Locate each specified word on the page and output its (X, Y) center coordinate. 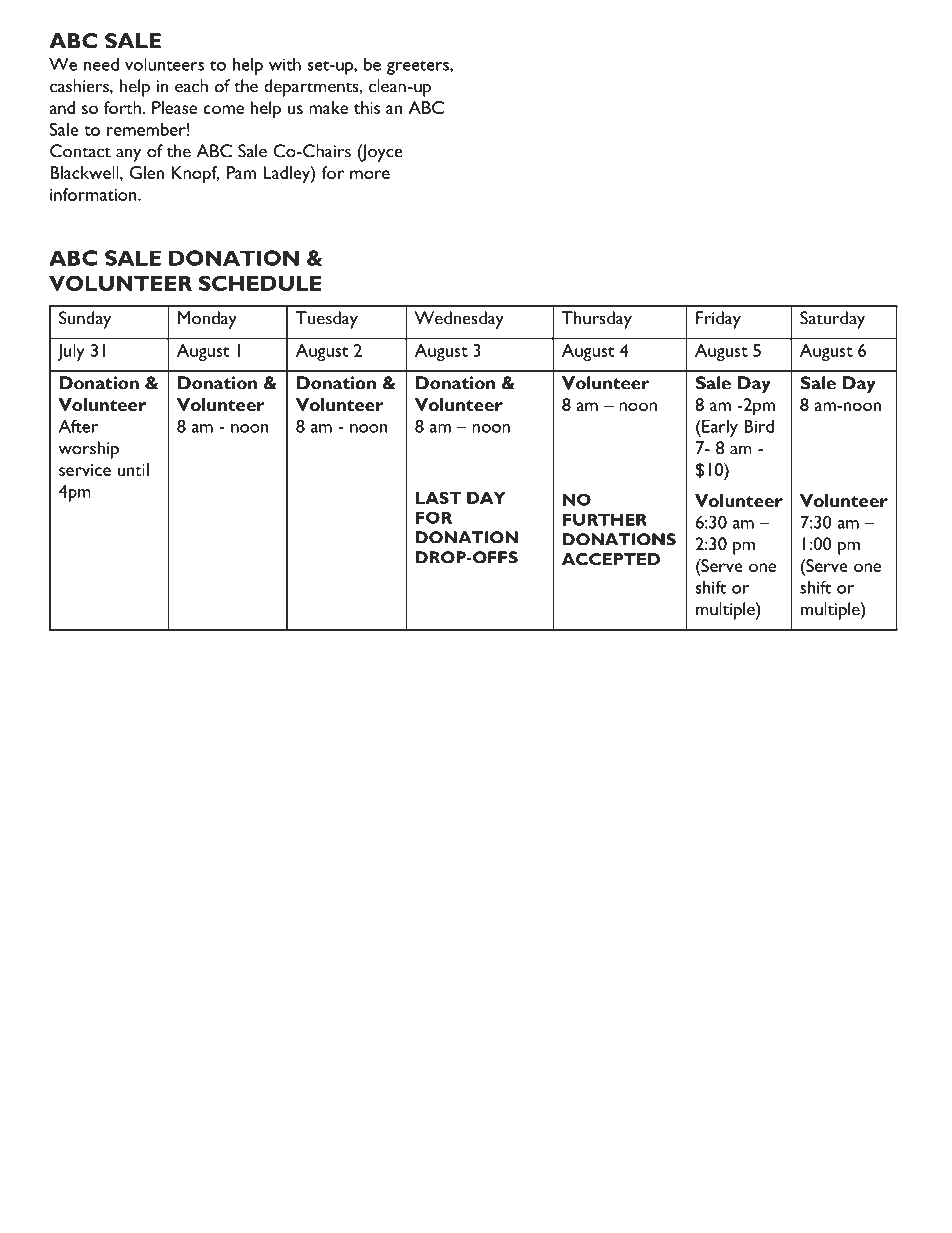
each (191, 86)
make (328, 107)
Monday (207, 320)
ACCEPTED (611, 559)
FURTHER (605, 519)
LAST (438, 498)
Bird (759, 426)
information (94, 194)
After (78, 426)
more (370, 174)
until (133, 469)
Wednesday (459, 320)
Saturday (832, 320)
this (367, 107)
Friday (718, 320)
